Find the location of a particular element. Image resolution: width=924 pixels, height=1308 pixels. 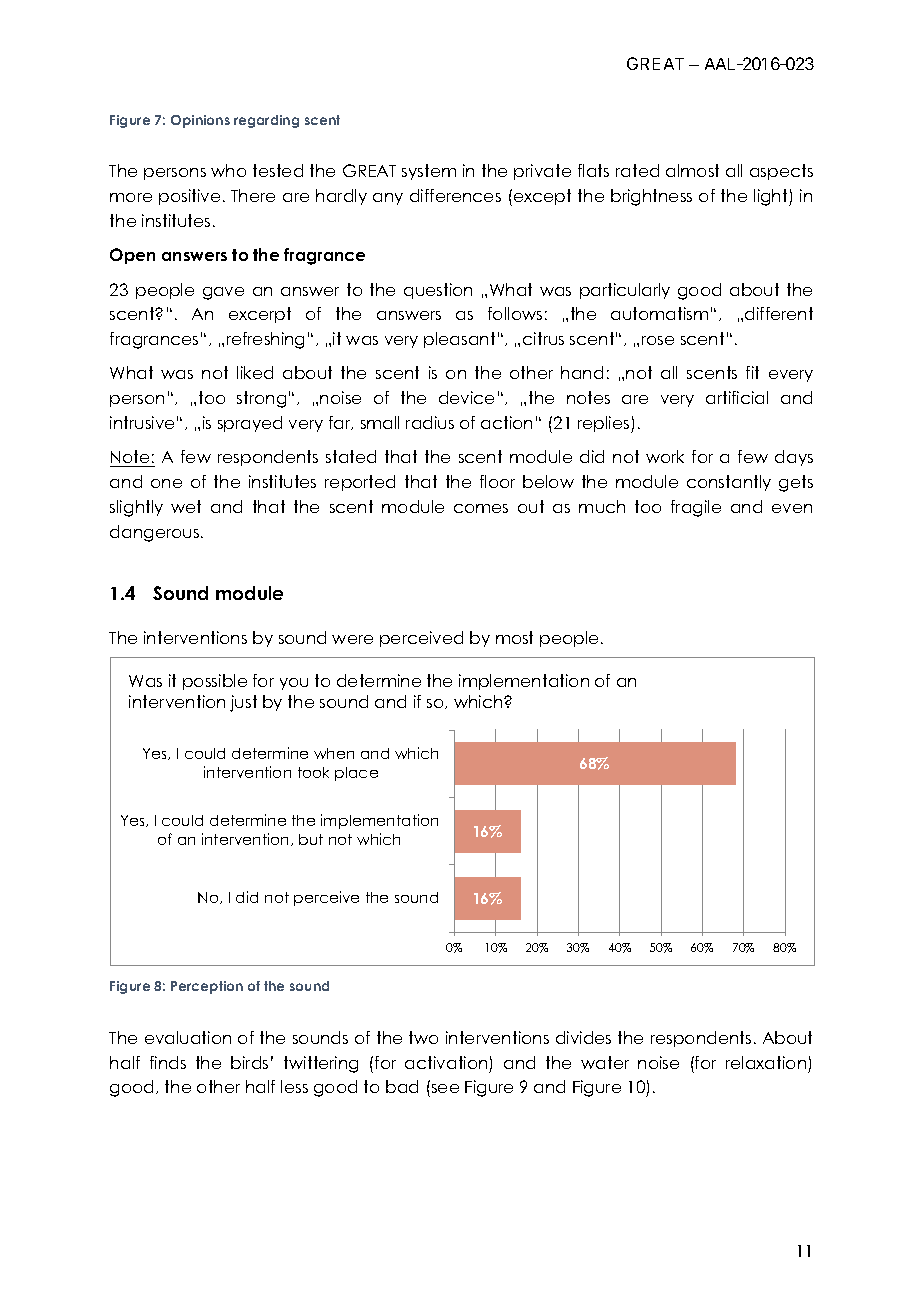

who is located at coordinates (228, 170).
